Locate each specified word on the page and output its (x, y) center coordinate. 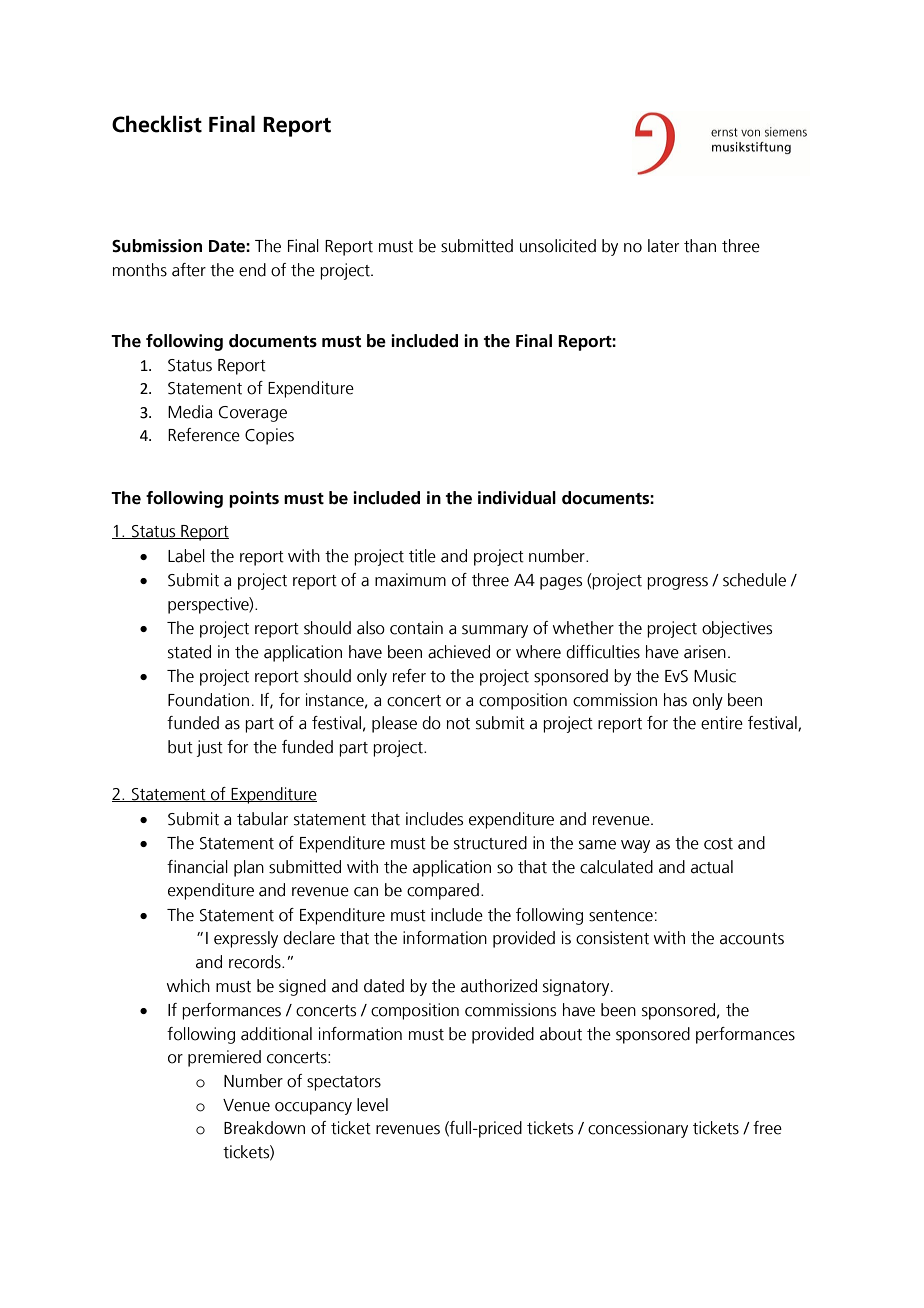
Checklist (157, 124)
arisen (705, 652)
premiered (224, 1058)
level (372, 1105)
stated (189, 652)
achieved (459, 652)
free (767, 1128)
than (700, 246)
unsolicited (558, 246)
